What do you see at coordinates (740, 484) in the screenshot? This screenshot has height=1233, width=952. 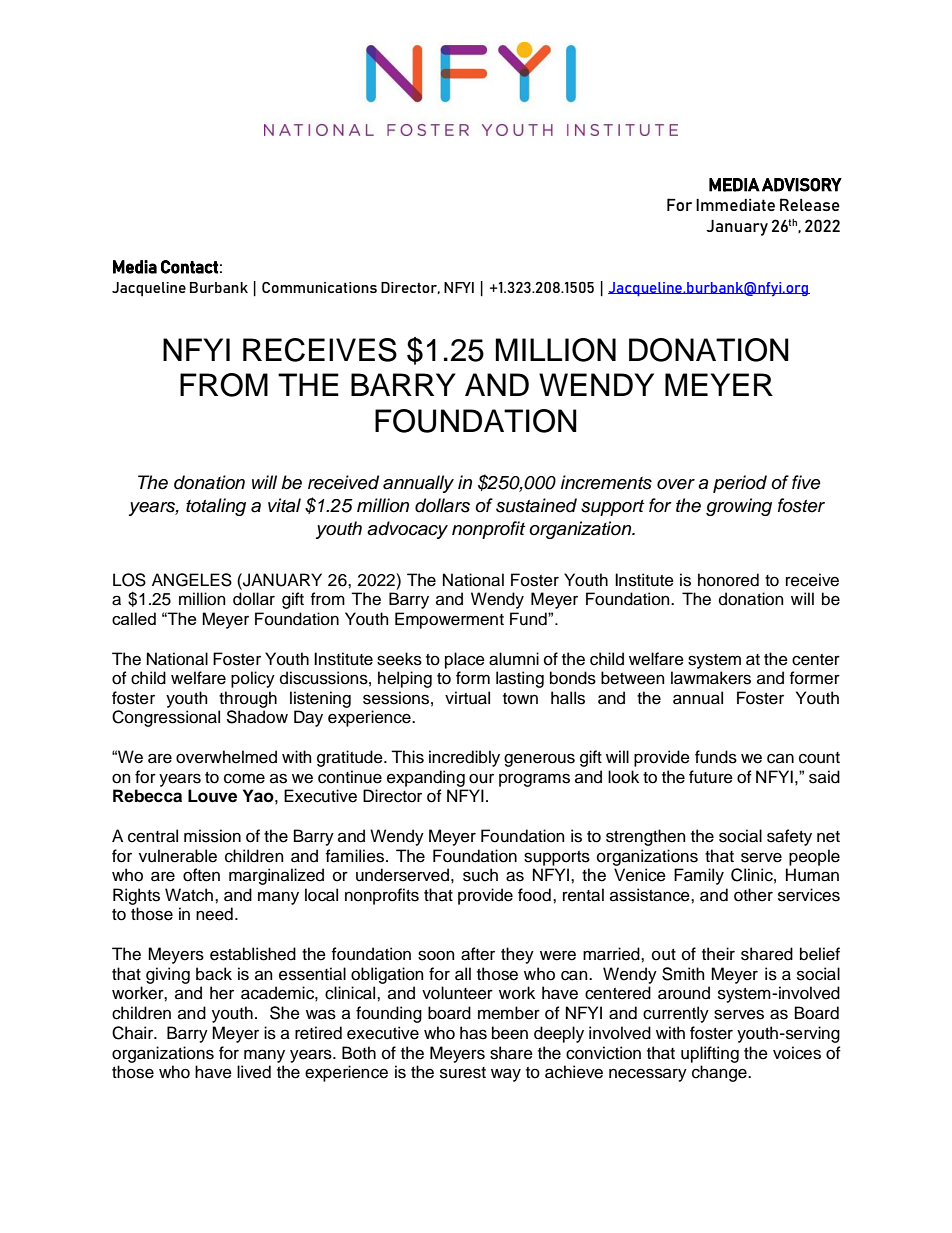 I see `period` at bounding box center [740, 484].
